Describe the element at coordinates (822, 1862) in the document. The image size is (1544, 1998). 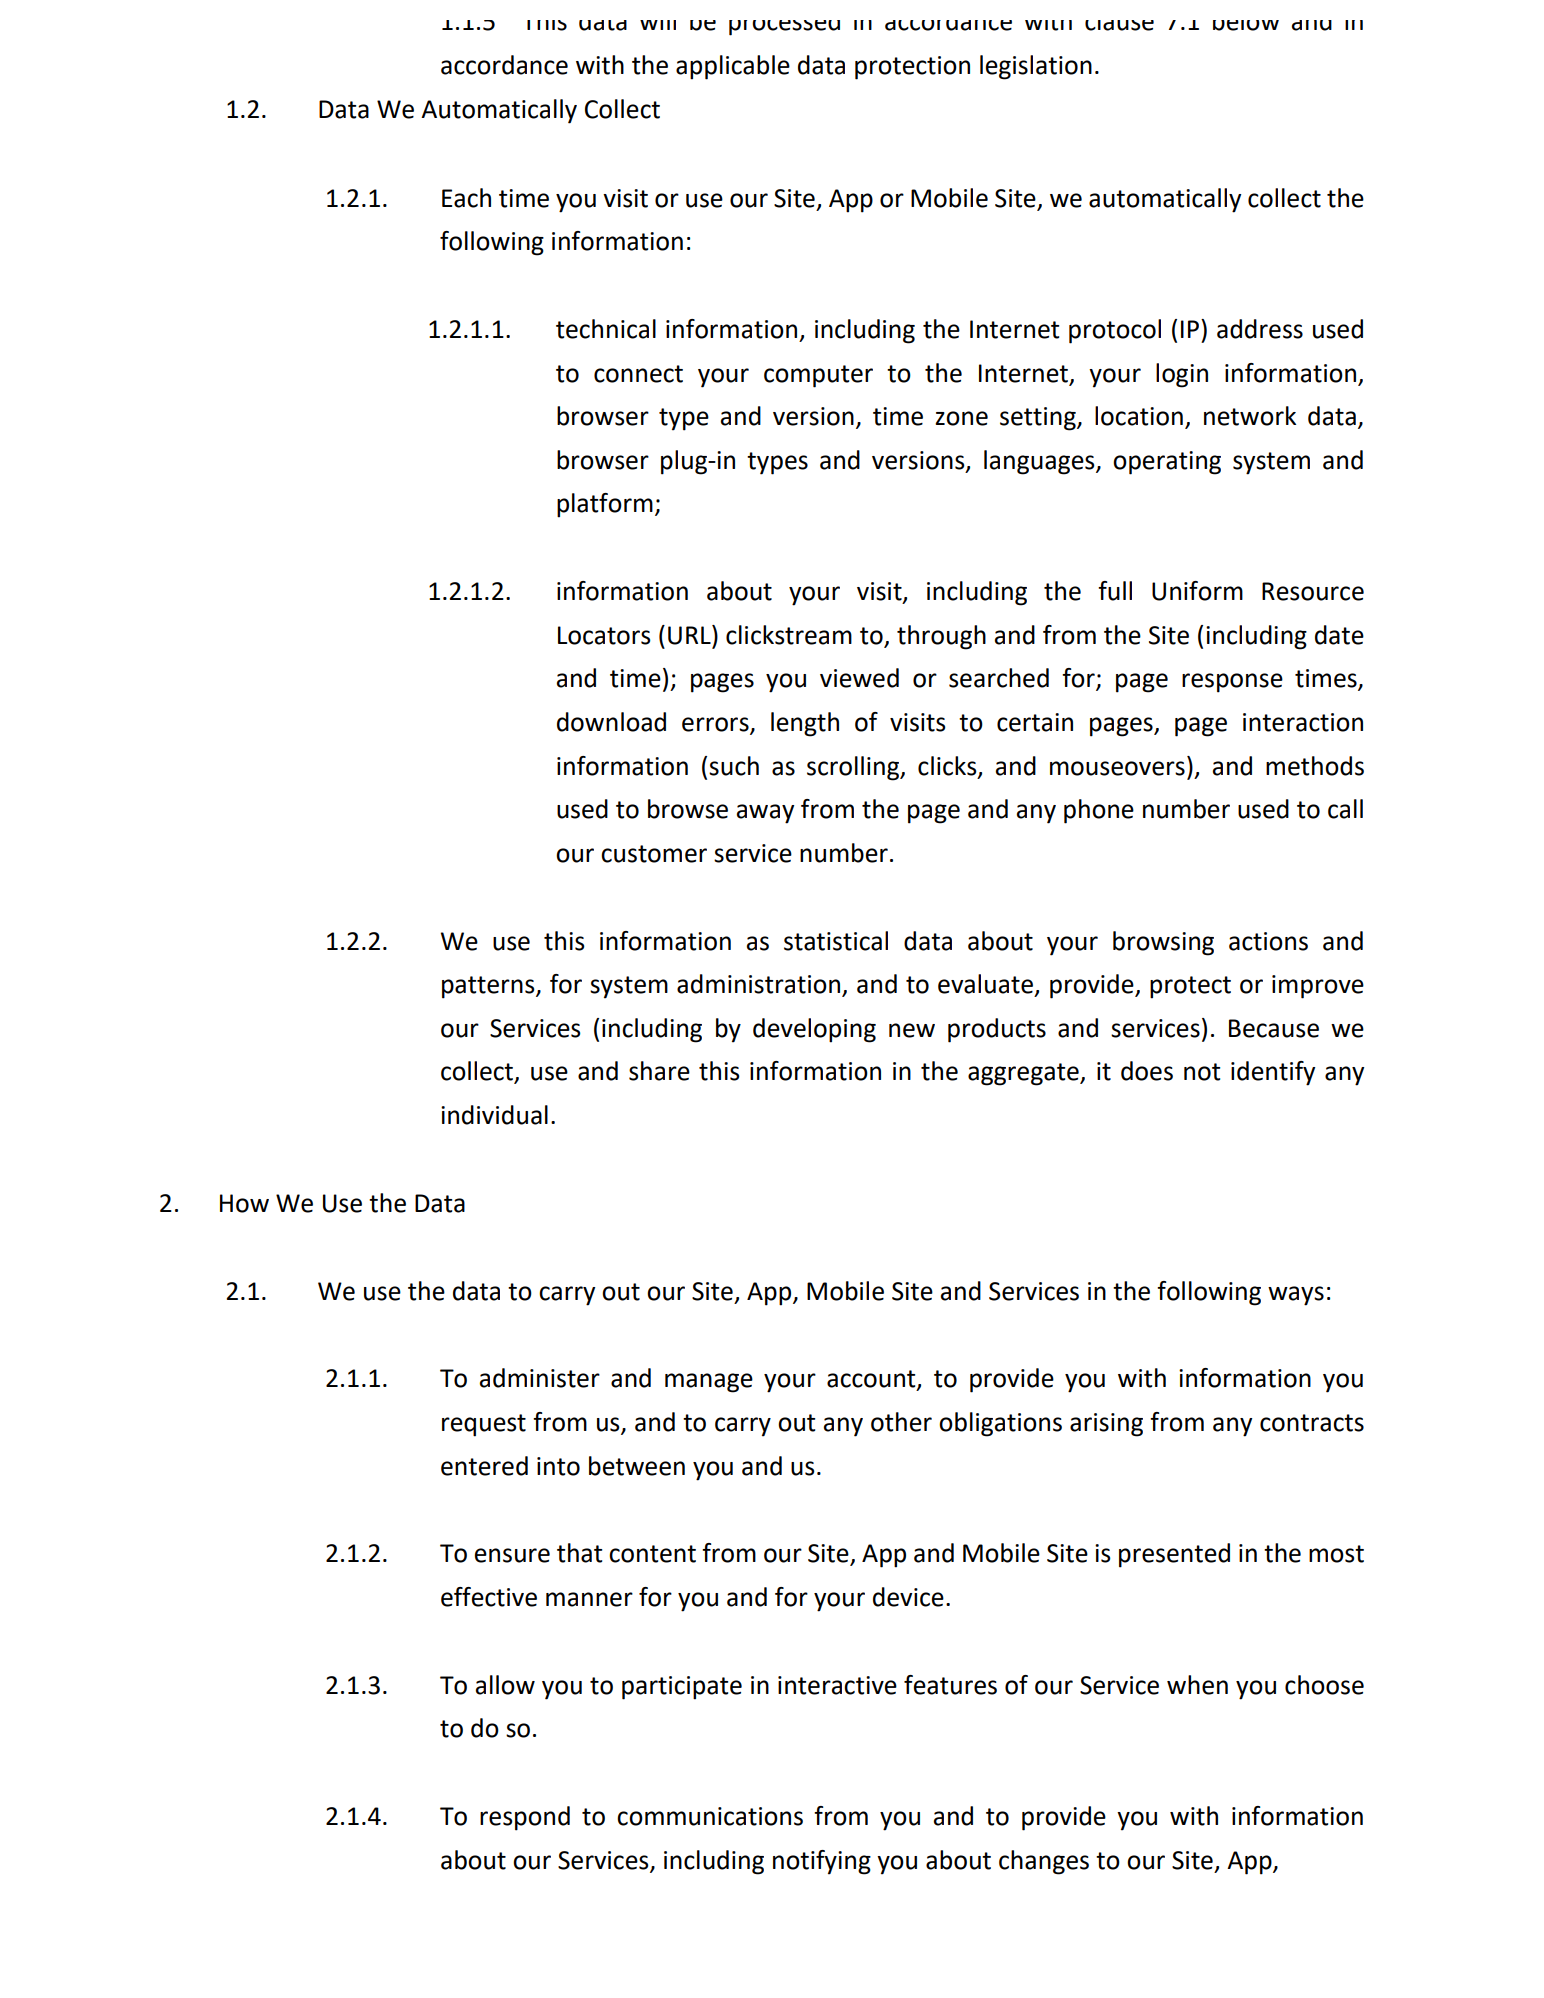
I see `notifying` at that location.
